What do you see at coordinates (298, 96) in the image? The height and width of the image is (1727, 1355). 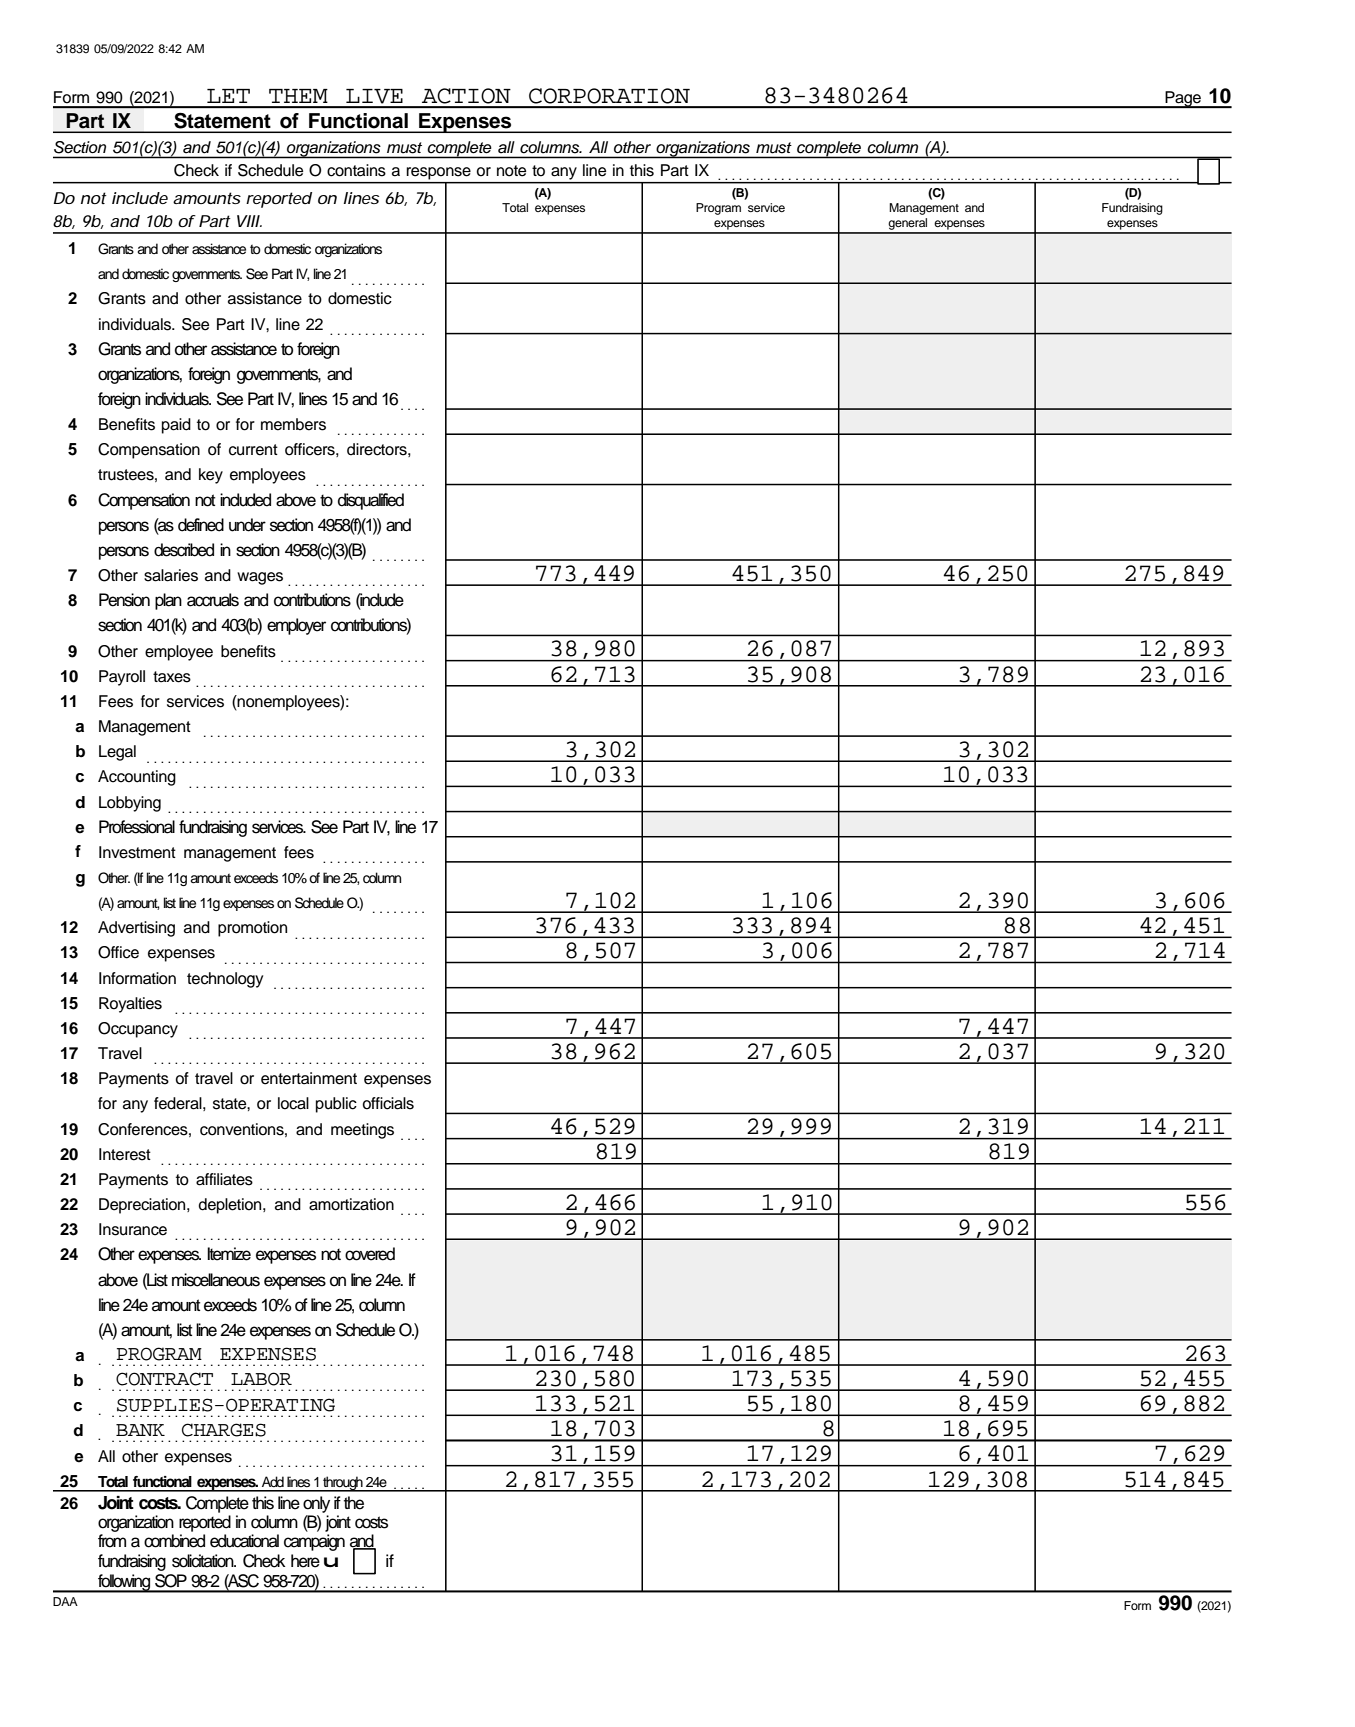 I see `THEM` at bounding box center [298, 96].
